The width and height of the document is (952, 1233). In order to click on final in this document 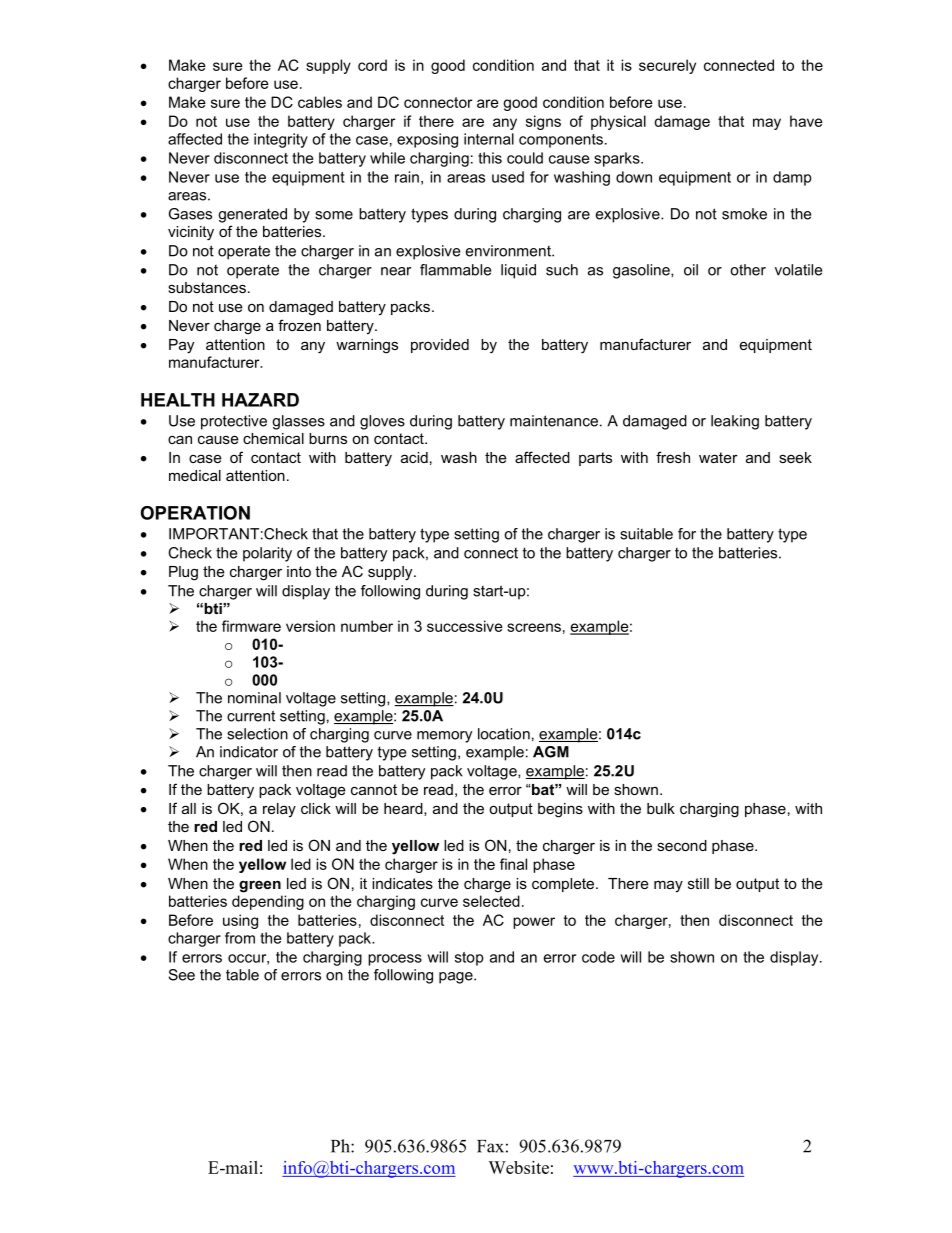, I will do `click(513, 864)`.
